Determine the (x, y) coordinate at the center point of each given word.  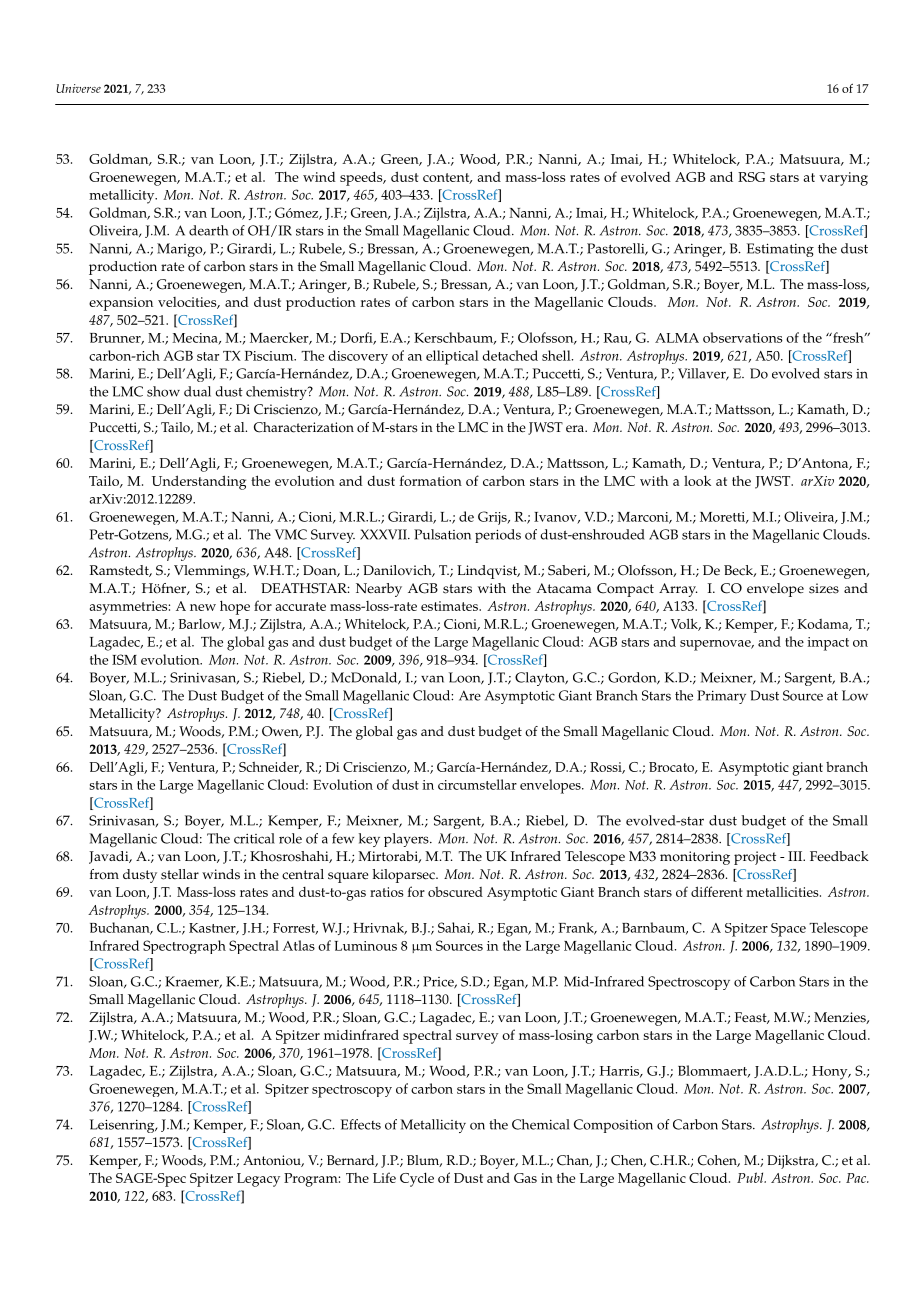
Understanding (199, 482)
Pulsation (442, 534)
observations (743, 337)
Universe (78, 88)
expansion (121, 304)
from (104, 874)
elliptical (452, 357)
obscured (455, 892)
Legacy (258, 1180)
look (697, 480)
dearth (208, 230)
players (407, 840)
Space (788, 930)
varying (843, 179)
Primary (721, 697)
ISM (124, 659)
